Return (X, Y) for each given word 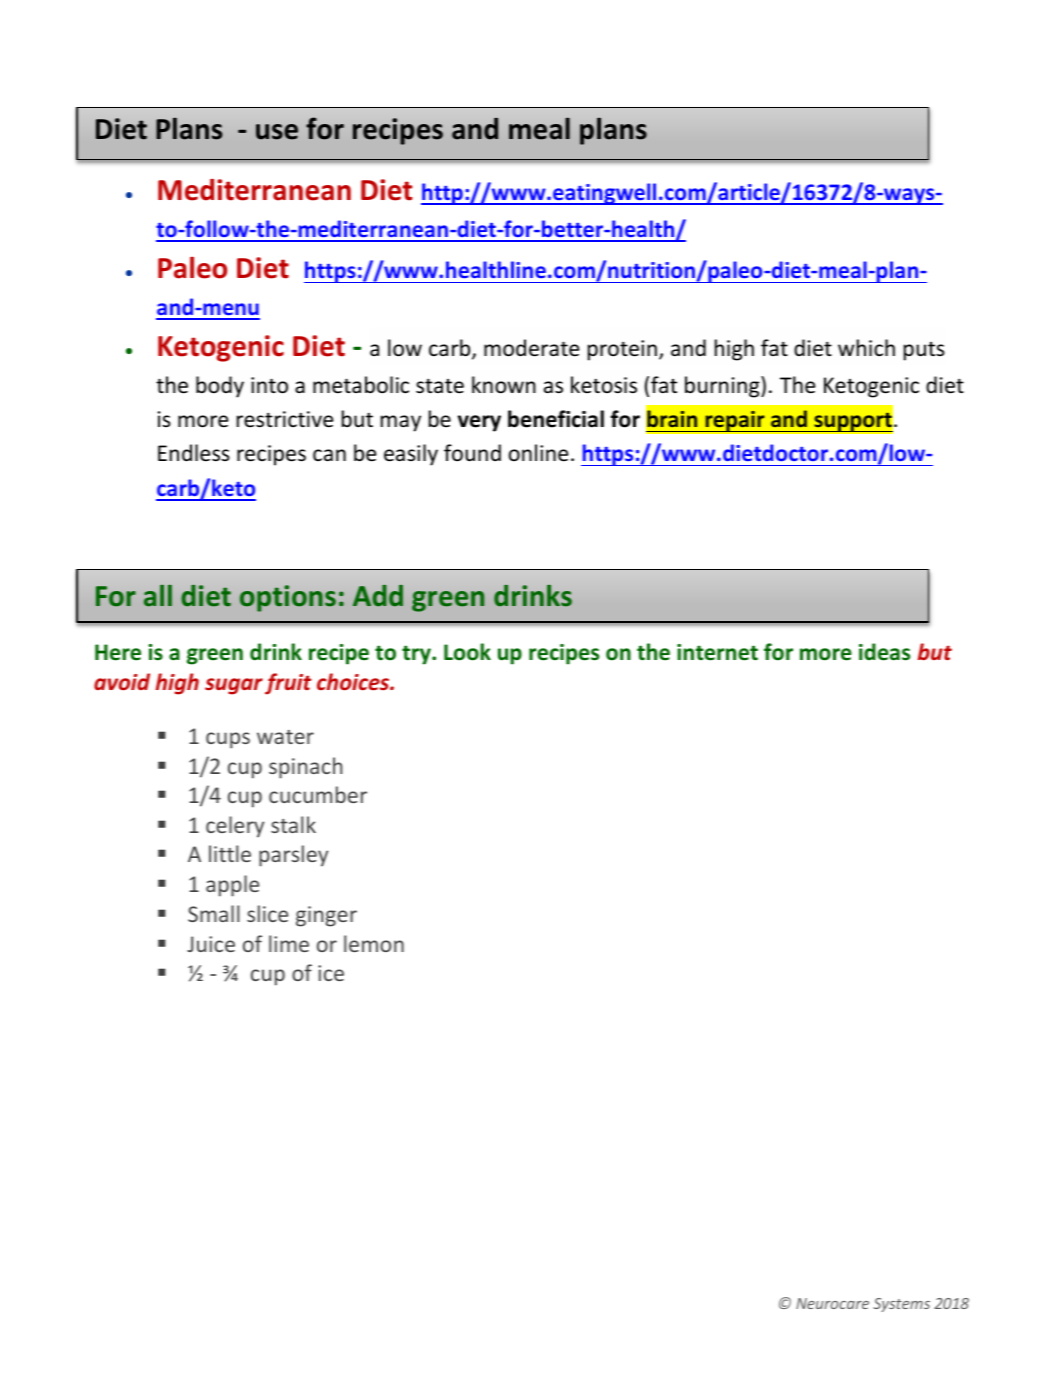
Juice (211, 944)
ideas (884, 652)
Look (467, 652)
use (277, 132)
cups (228, 740)
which (866, 348)
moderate (531, 348)
